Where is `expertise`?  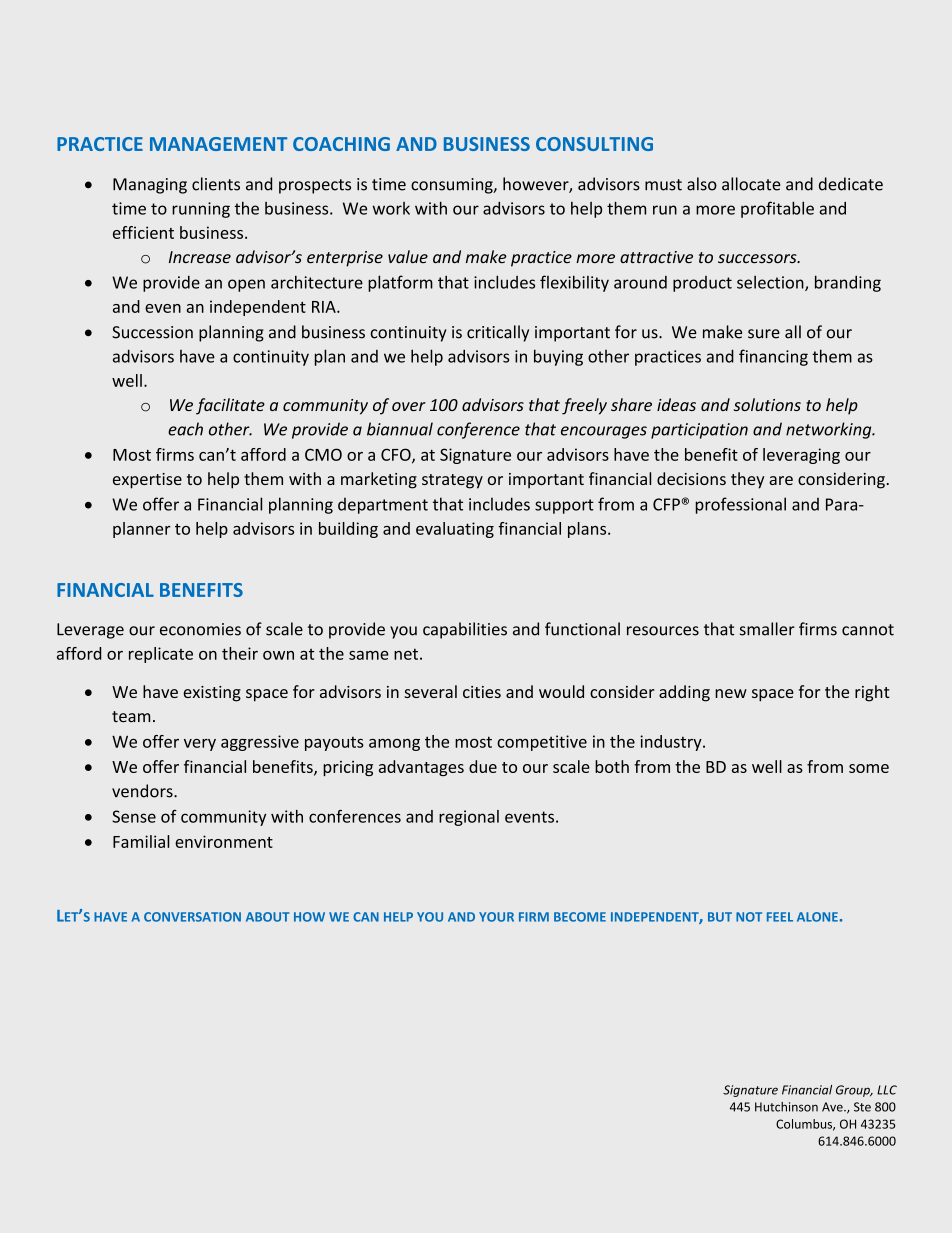 expertise is located at coordinates (147, 481).
